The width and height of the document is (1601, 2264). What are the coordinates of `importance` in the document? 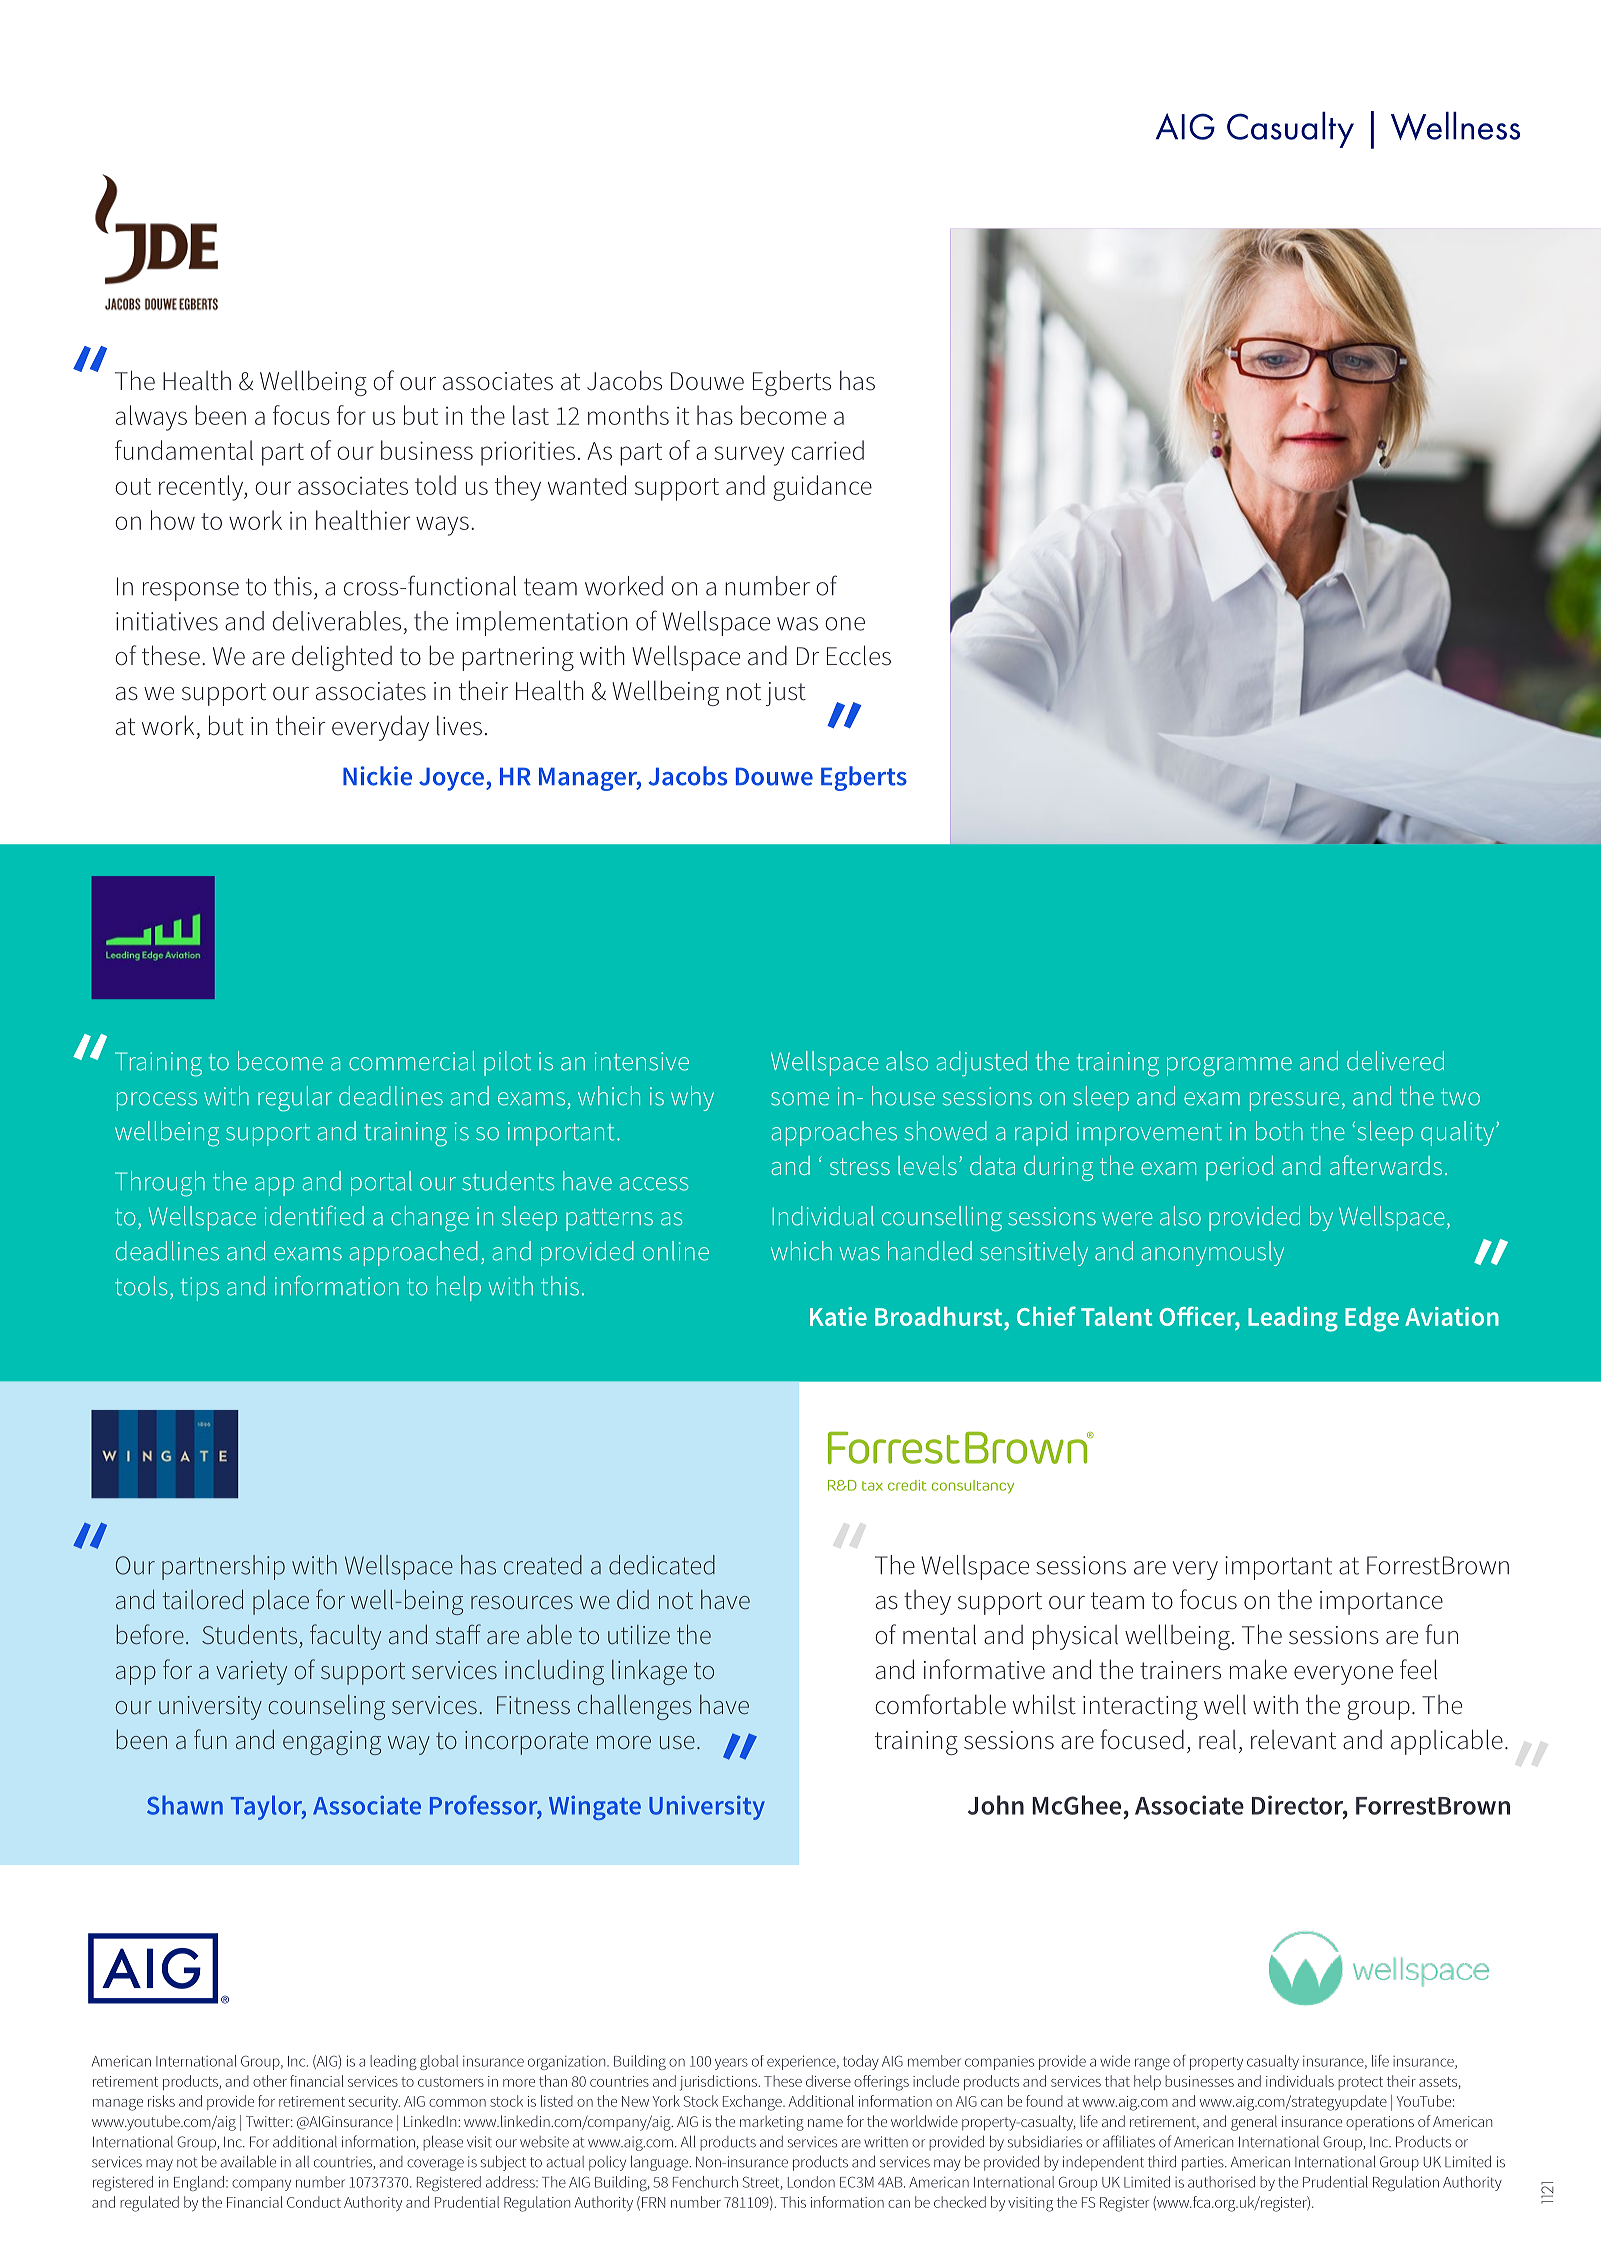 It's located at (1381, 1603).
